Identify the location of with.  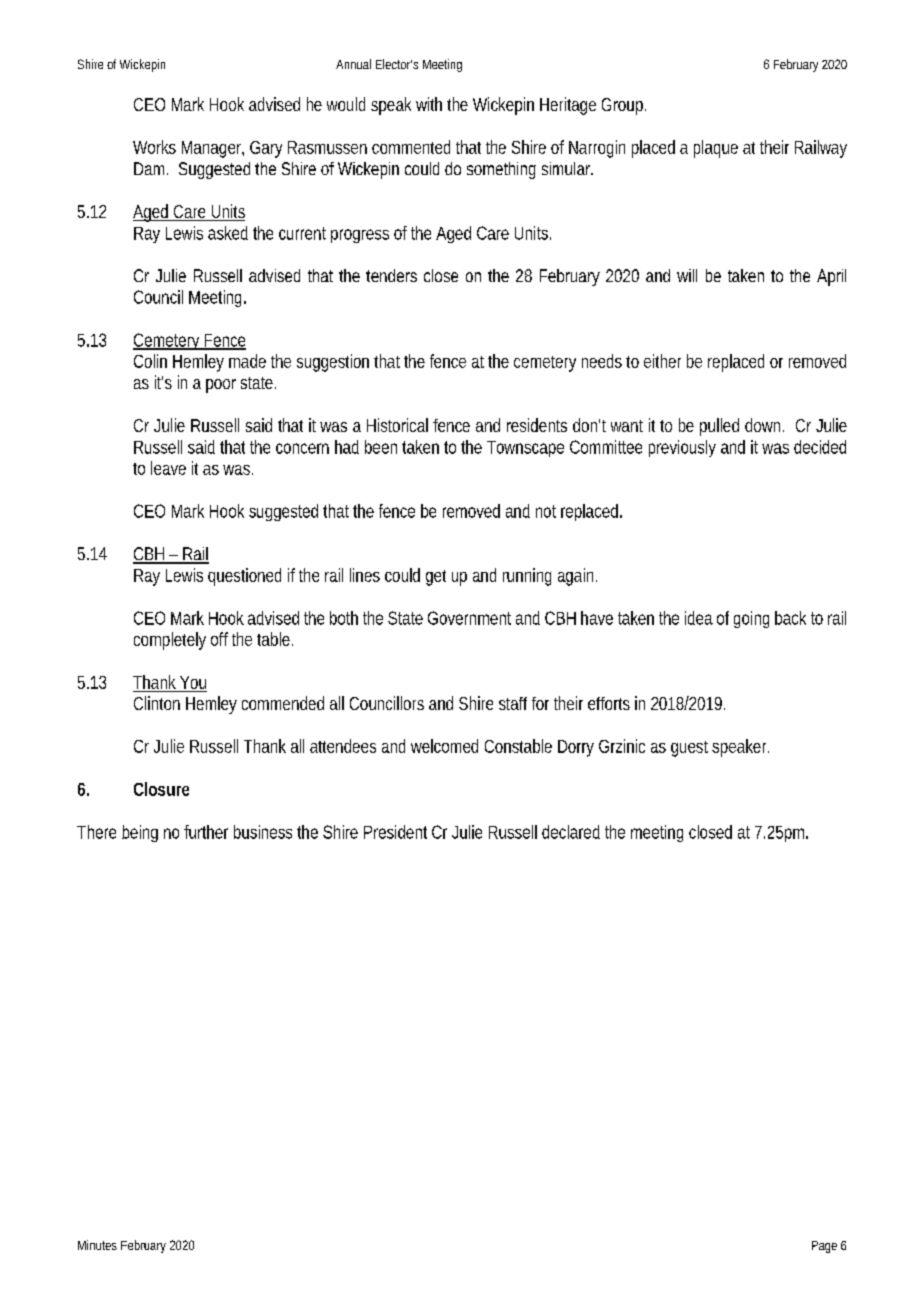
(429, 104).
